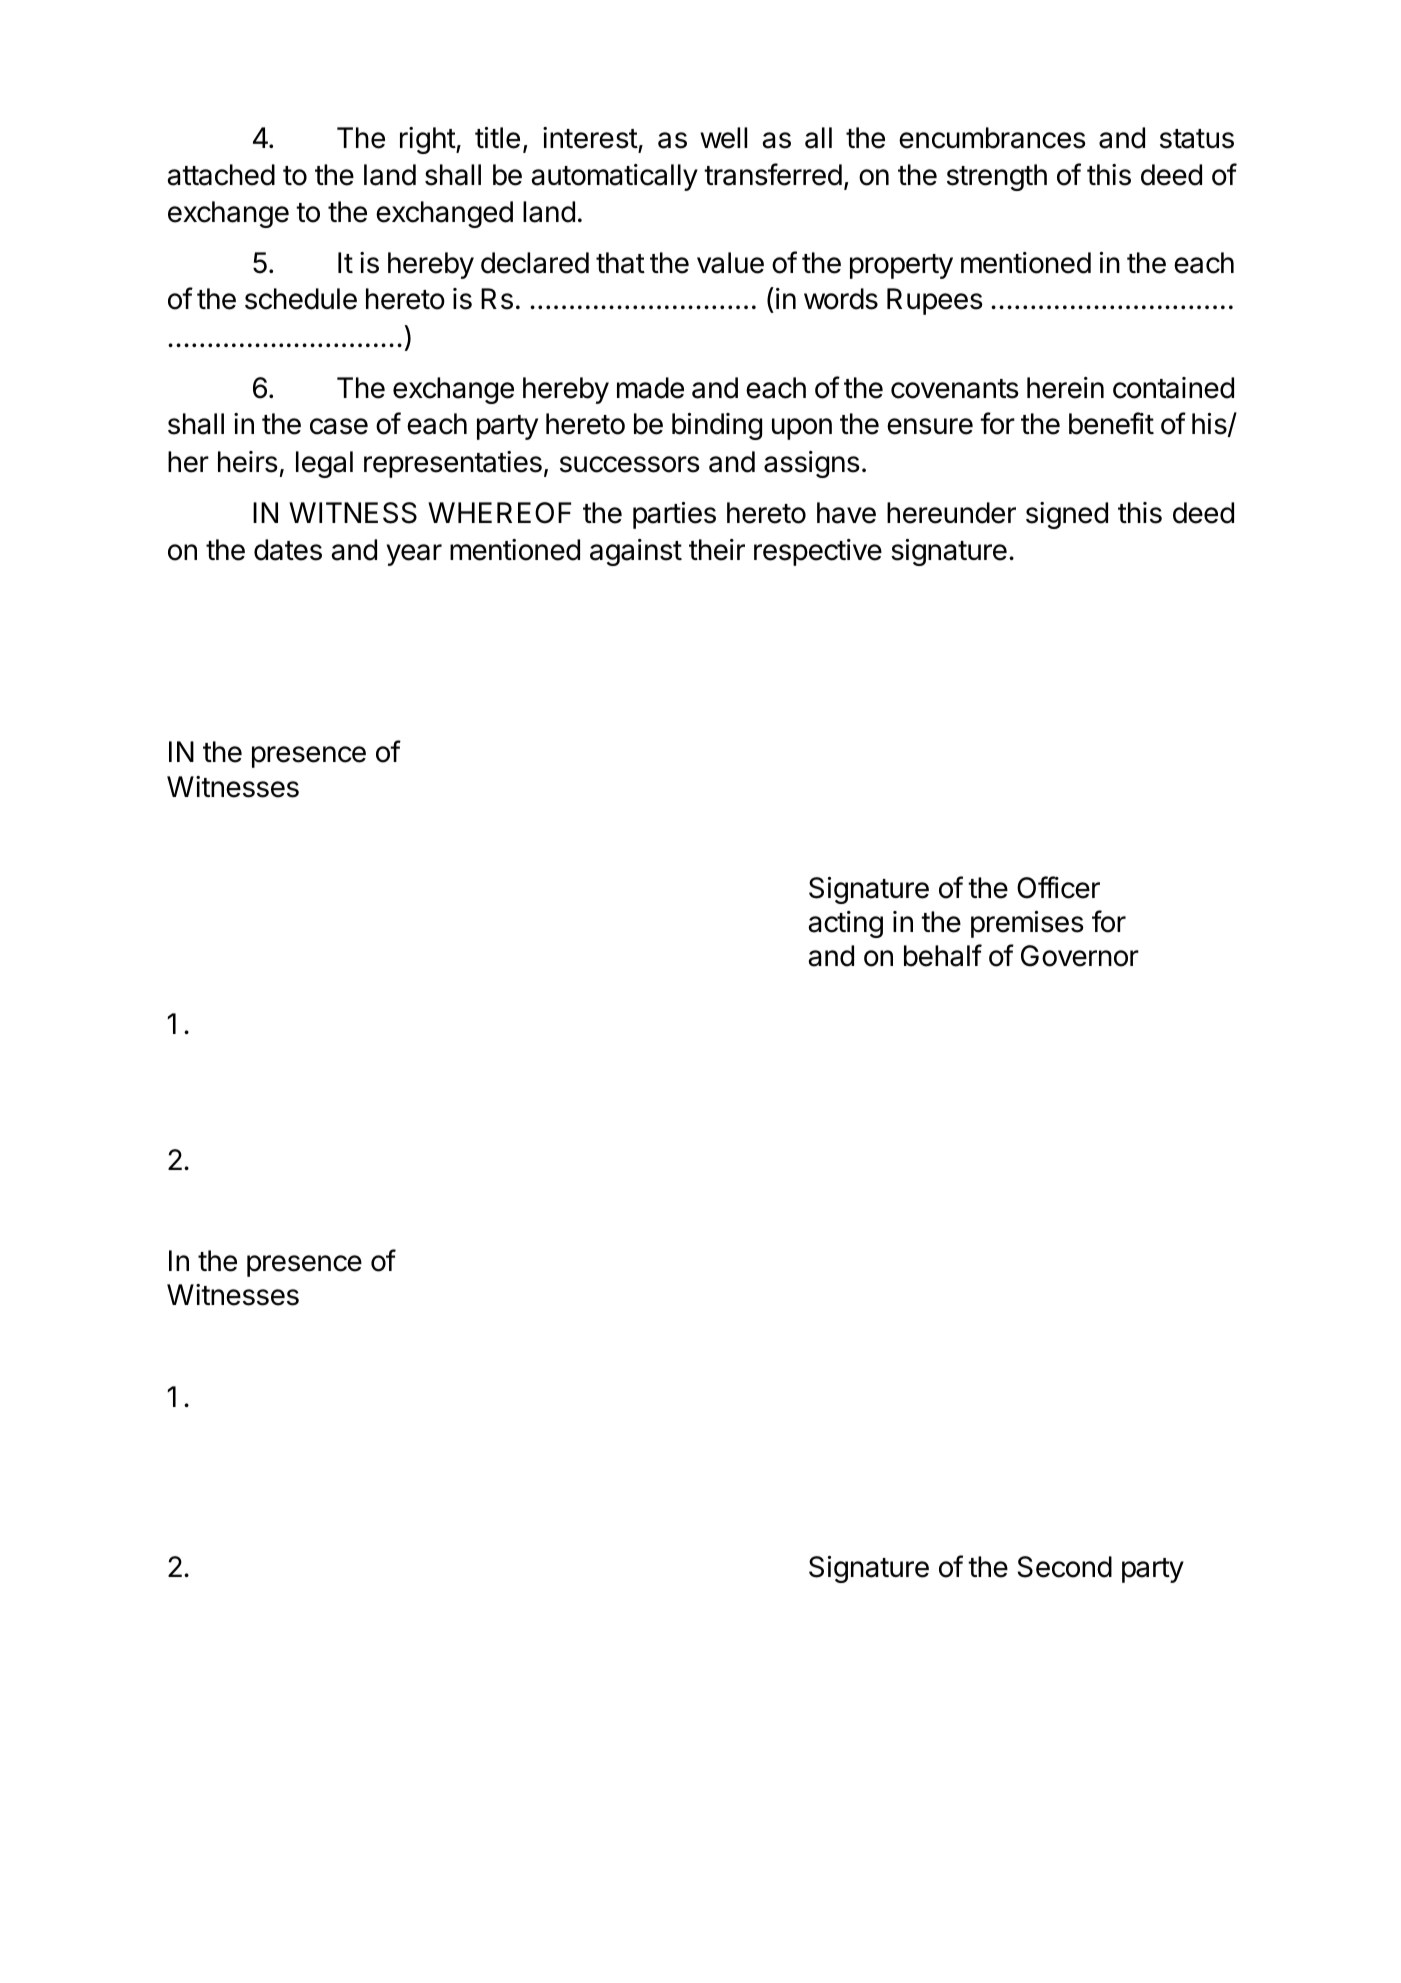 The width and height of the screenshot is (1401, 1983). I want to click on Officer, so click(1058, 887).
